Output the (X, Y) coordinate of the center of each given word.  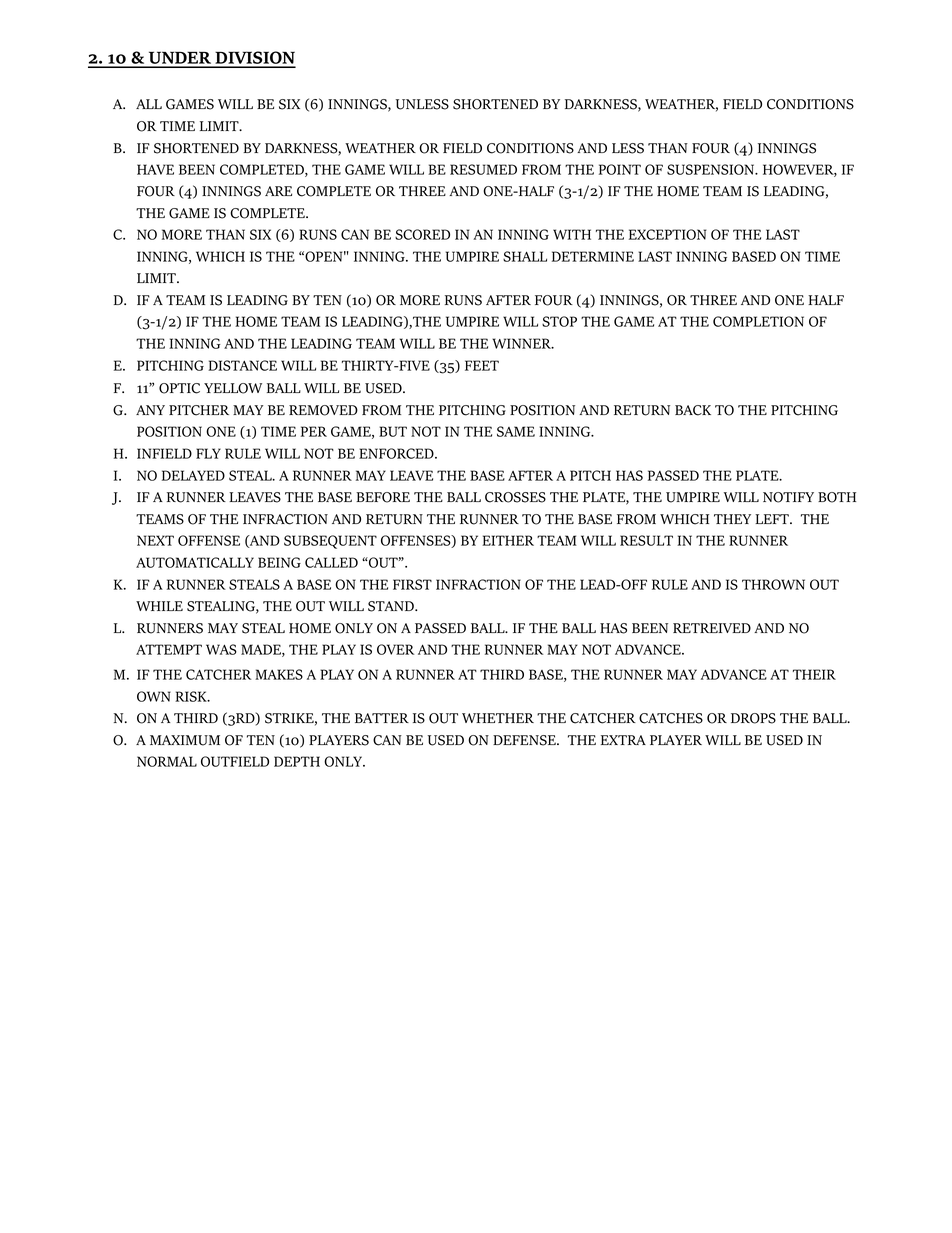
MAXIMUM (185, 740)
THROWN (773, 584)
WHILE (159, 606)
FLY (208, 453)
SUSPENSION (712, 169)
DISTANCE (242, 365)
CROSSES (515, 497)
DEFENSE (525, 740)
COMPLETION (758, 321)
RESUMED (483, 169)
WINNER (522, 343)
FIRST (412, 584)
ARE (278, 191)
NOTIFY (788, 497)
